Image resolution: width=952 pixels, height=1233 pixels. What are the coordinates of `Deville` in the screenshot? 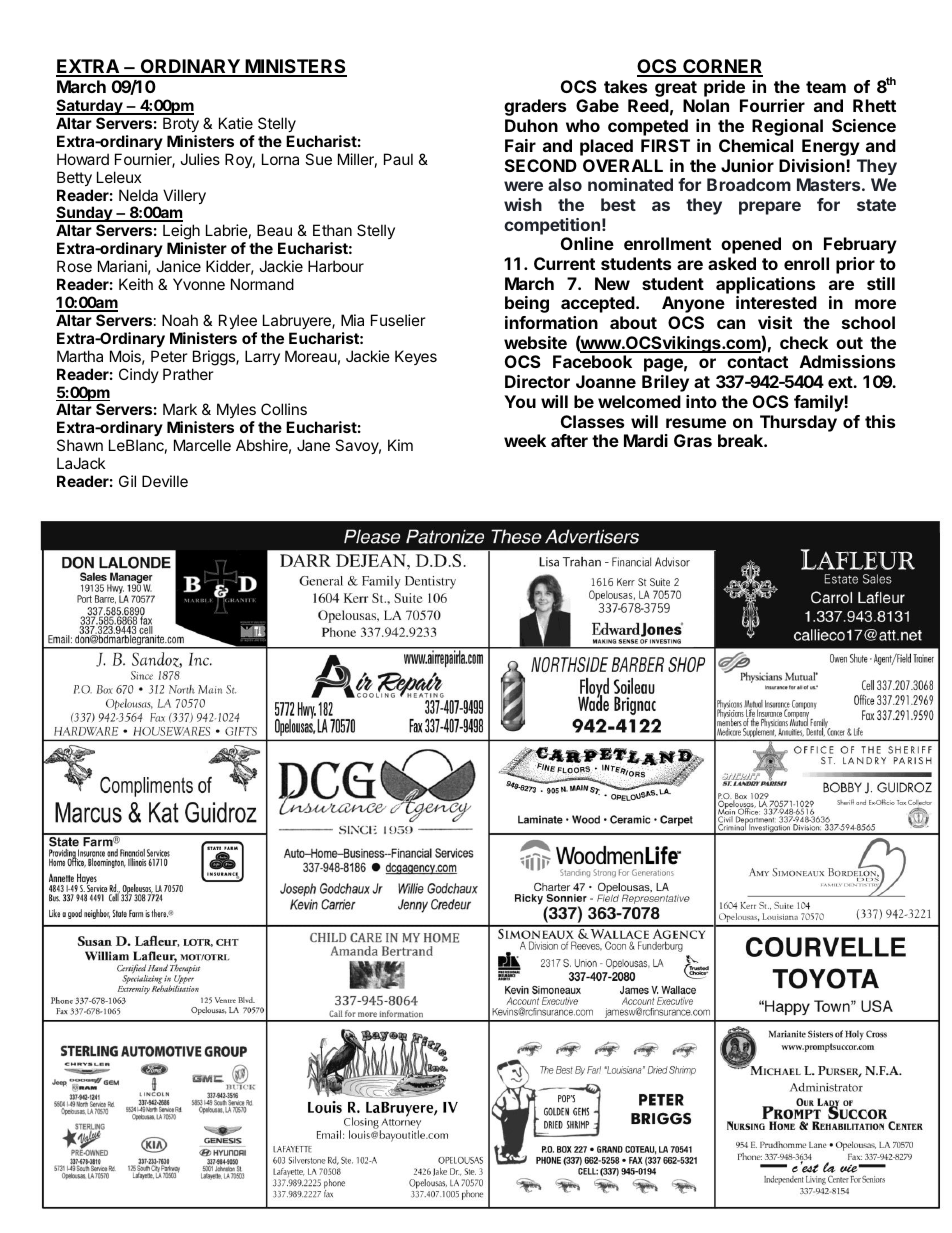 It's located at (165, 481).
